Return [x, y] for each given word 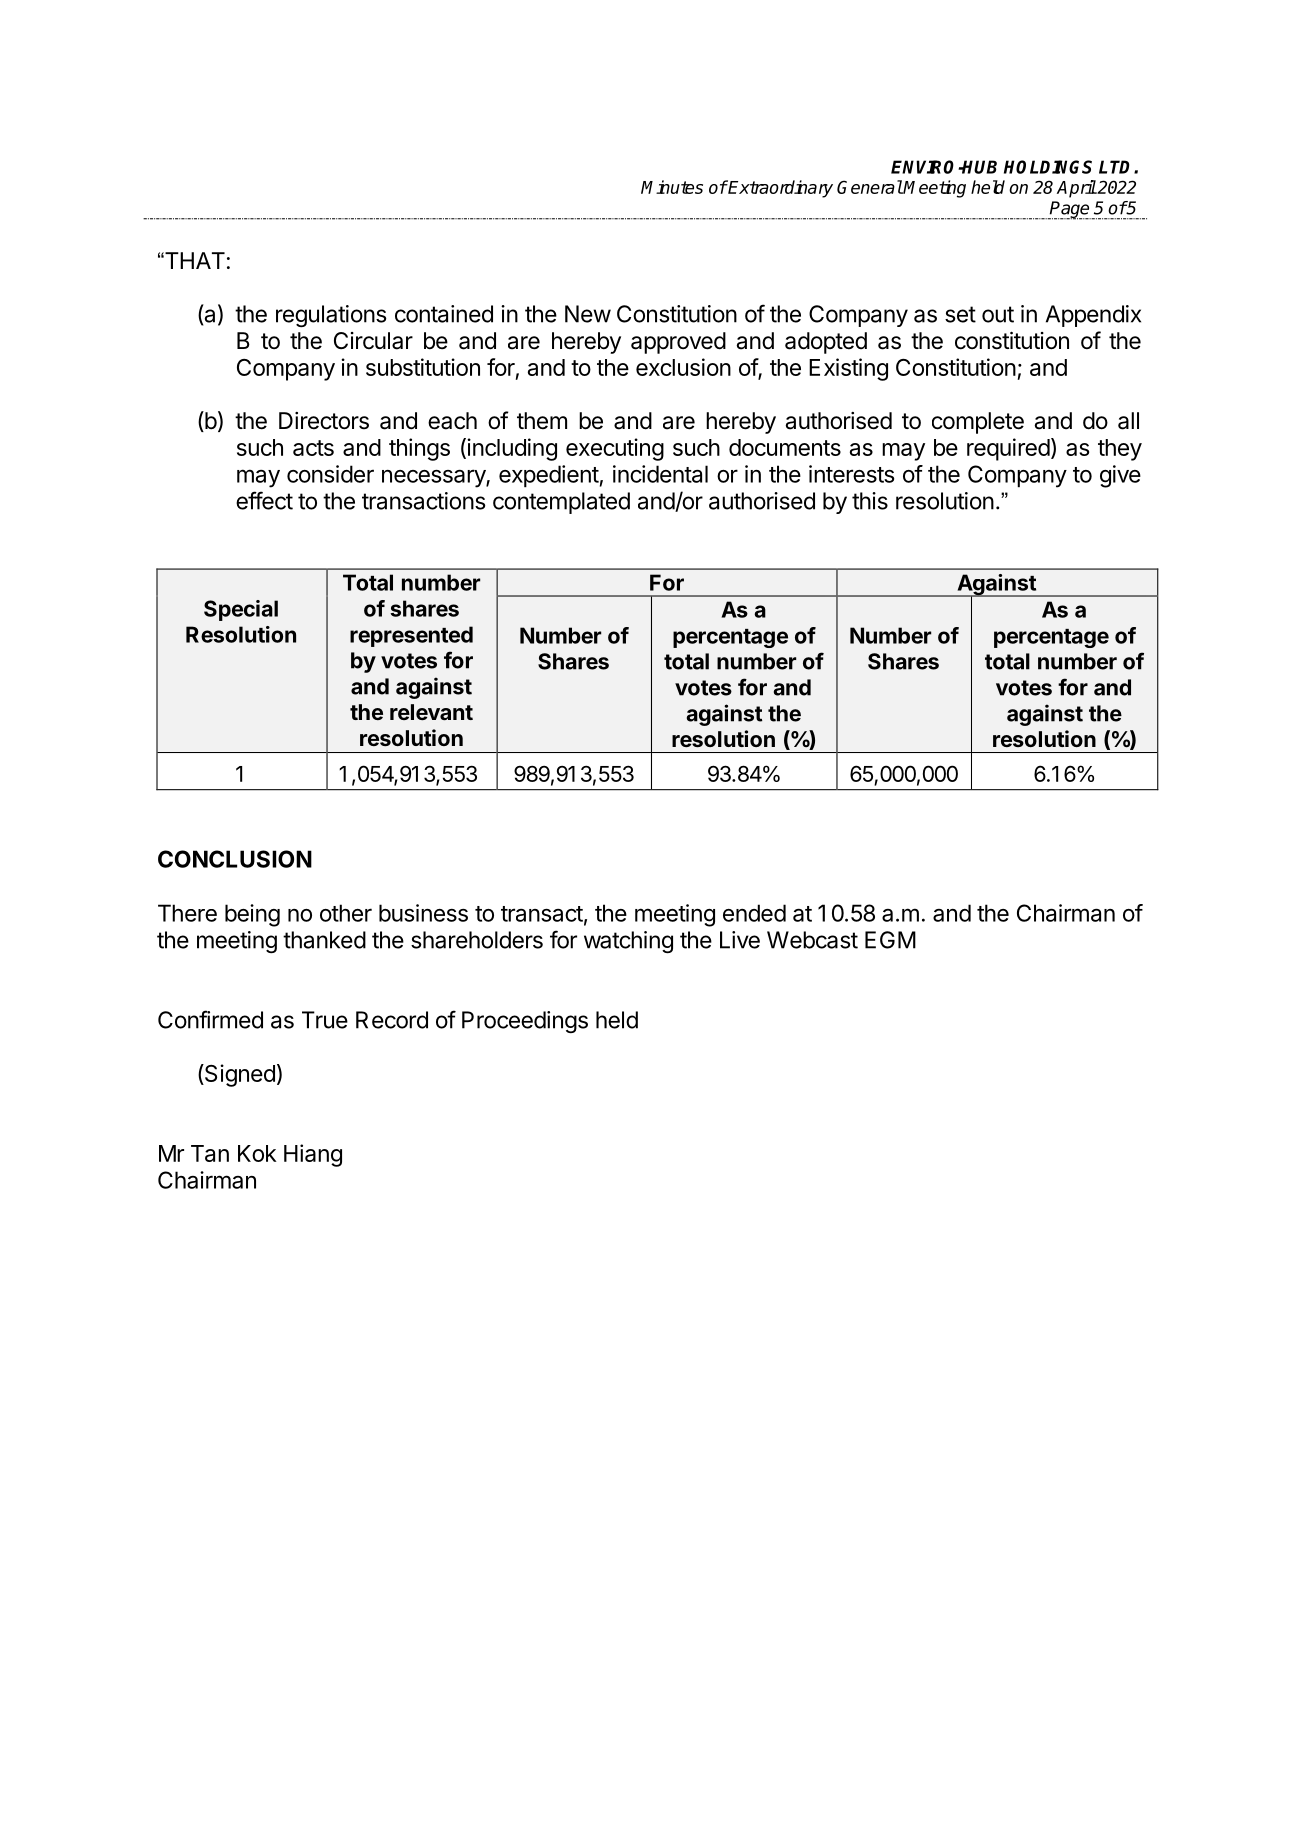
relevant [431, 712]
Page [1070, 210]
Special [241, 610]
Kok [257, 1153]
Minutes [672, 187]
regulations [331, 316]
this [870, 501]
